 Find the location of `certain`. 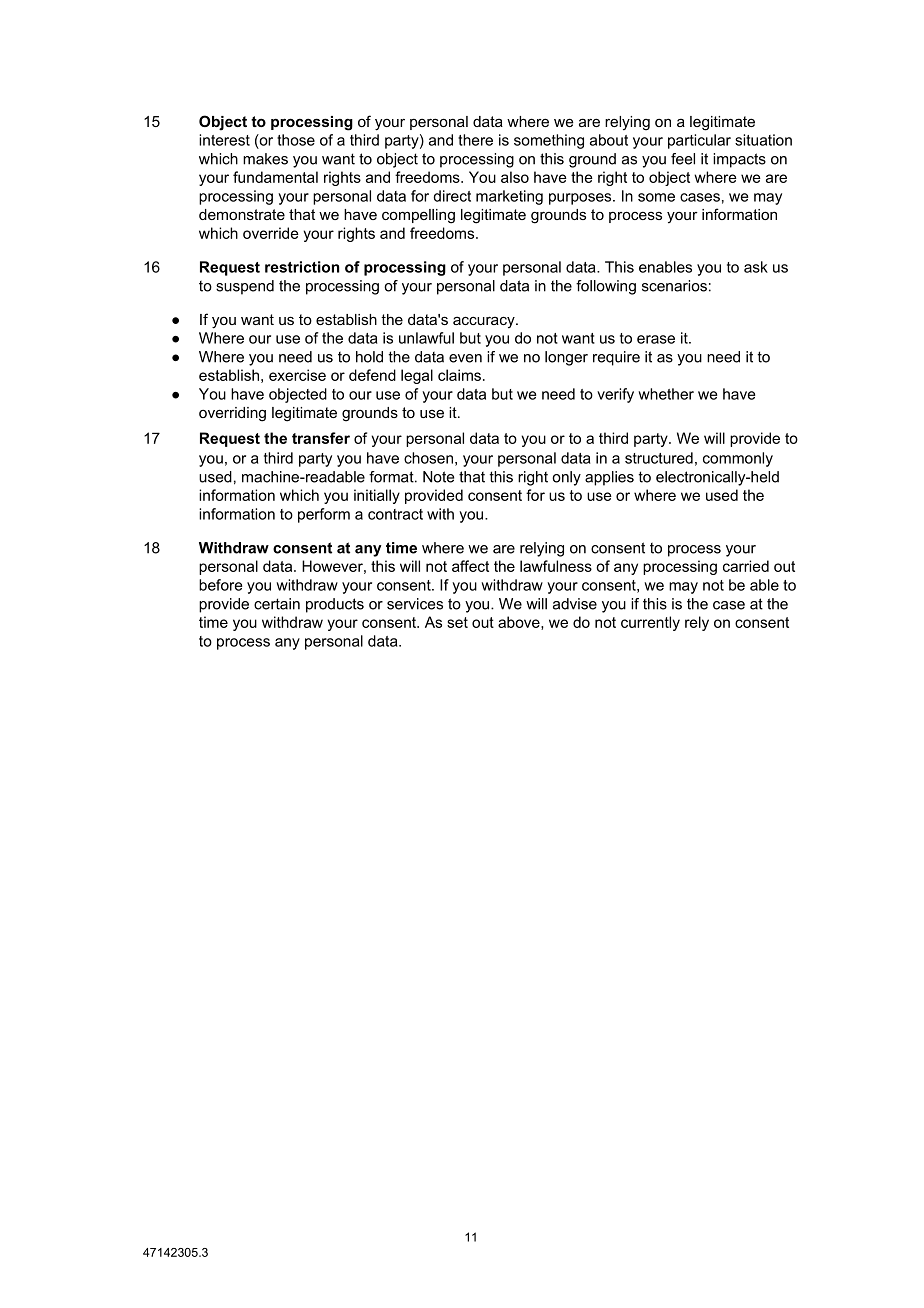

certain is located at coordinates (277, 604).
